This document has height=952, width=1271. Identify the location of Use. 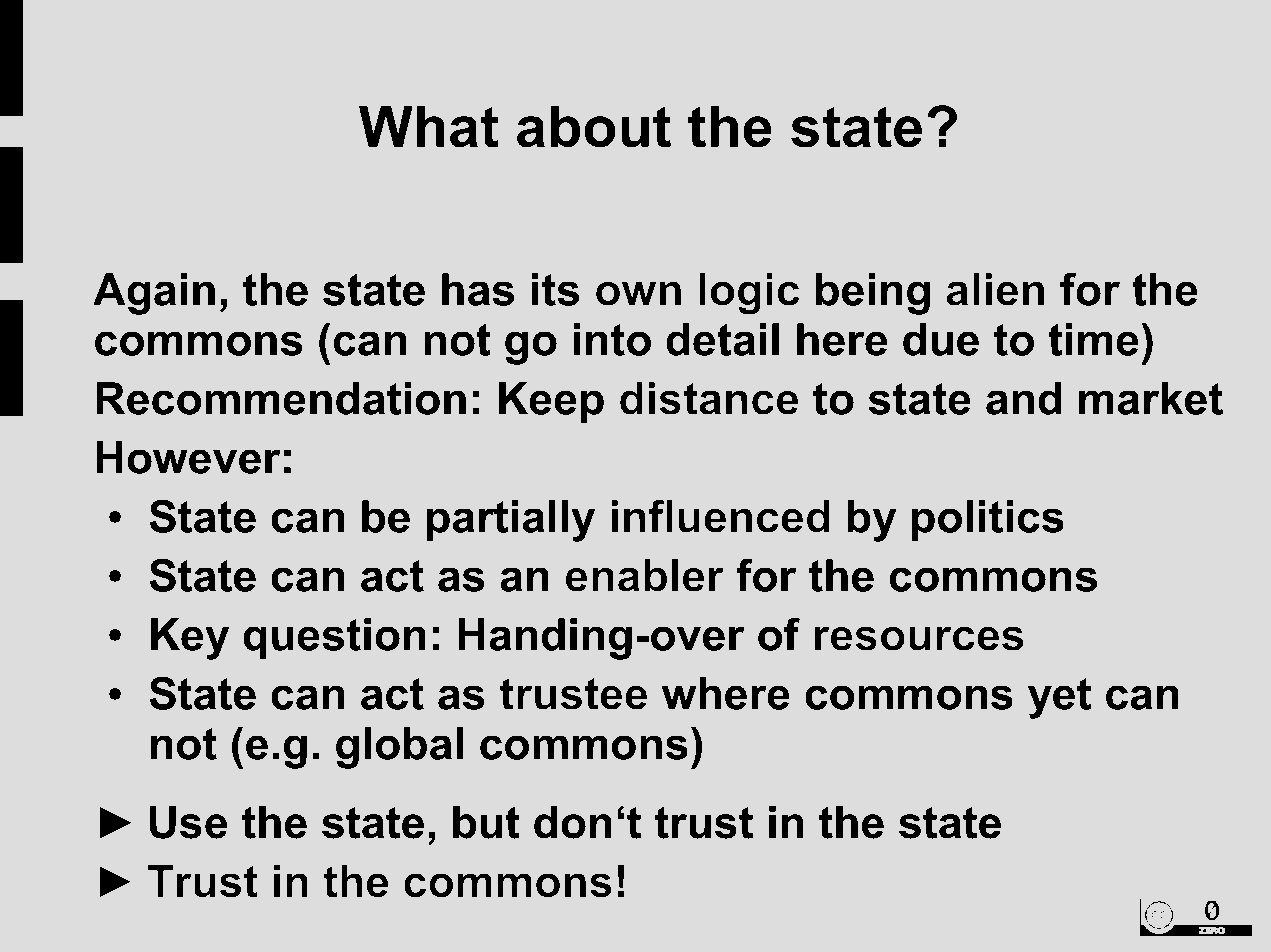
(188, 822).
